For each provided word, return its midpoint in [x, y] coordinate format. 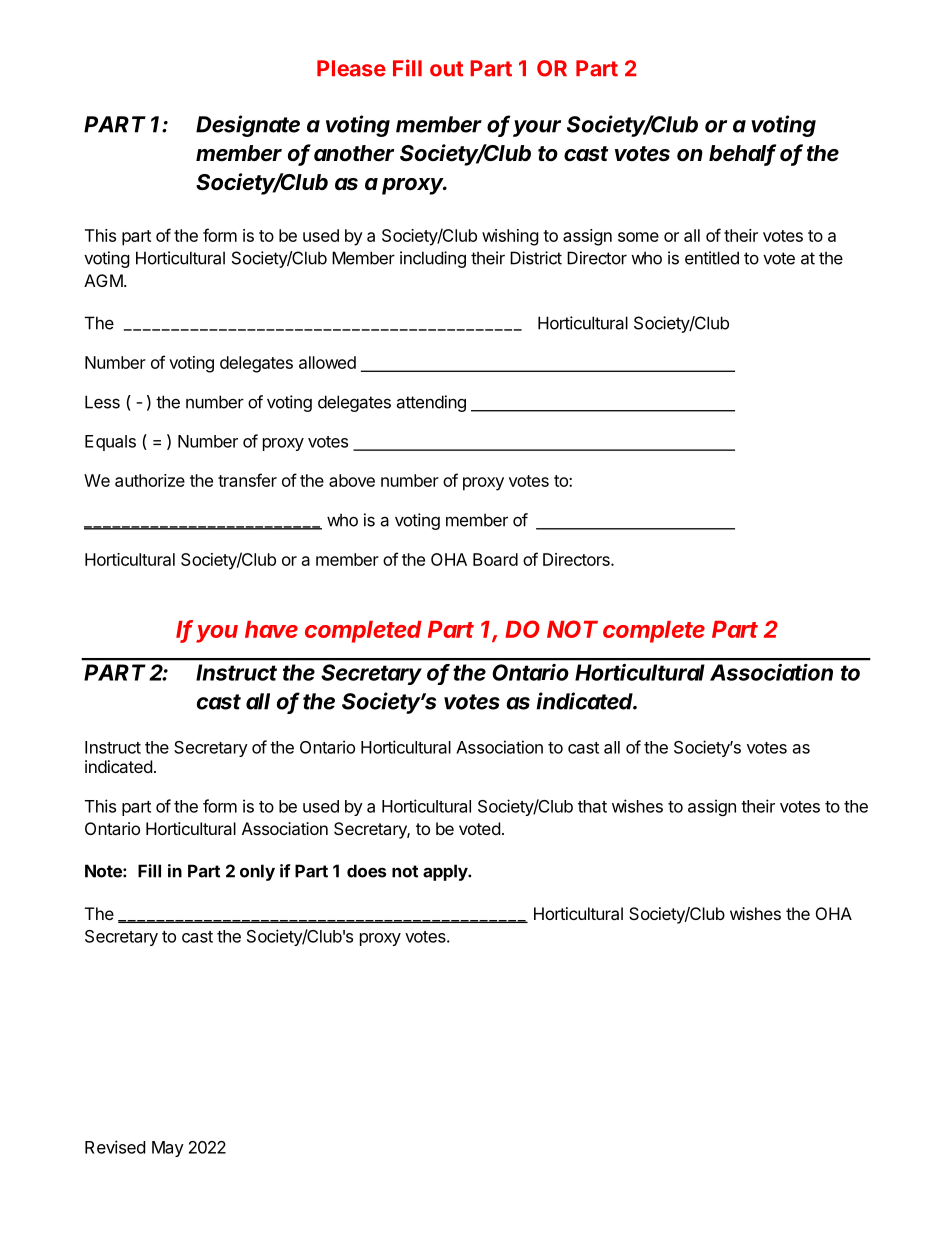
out [446, 69]
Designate [248, 126]
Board [495, 559]
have [271, 629]
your [537, 128]
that [592, 806]
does [366, 871]
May [168, 1149]
